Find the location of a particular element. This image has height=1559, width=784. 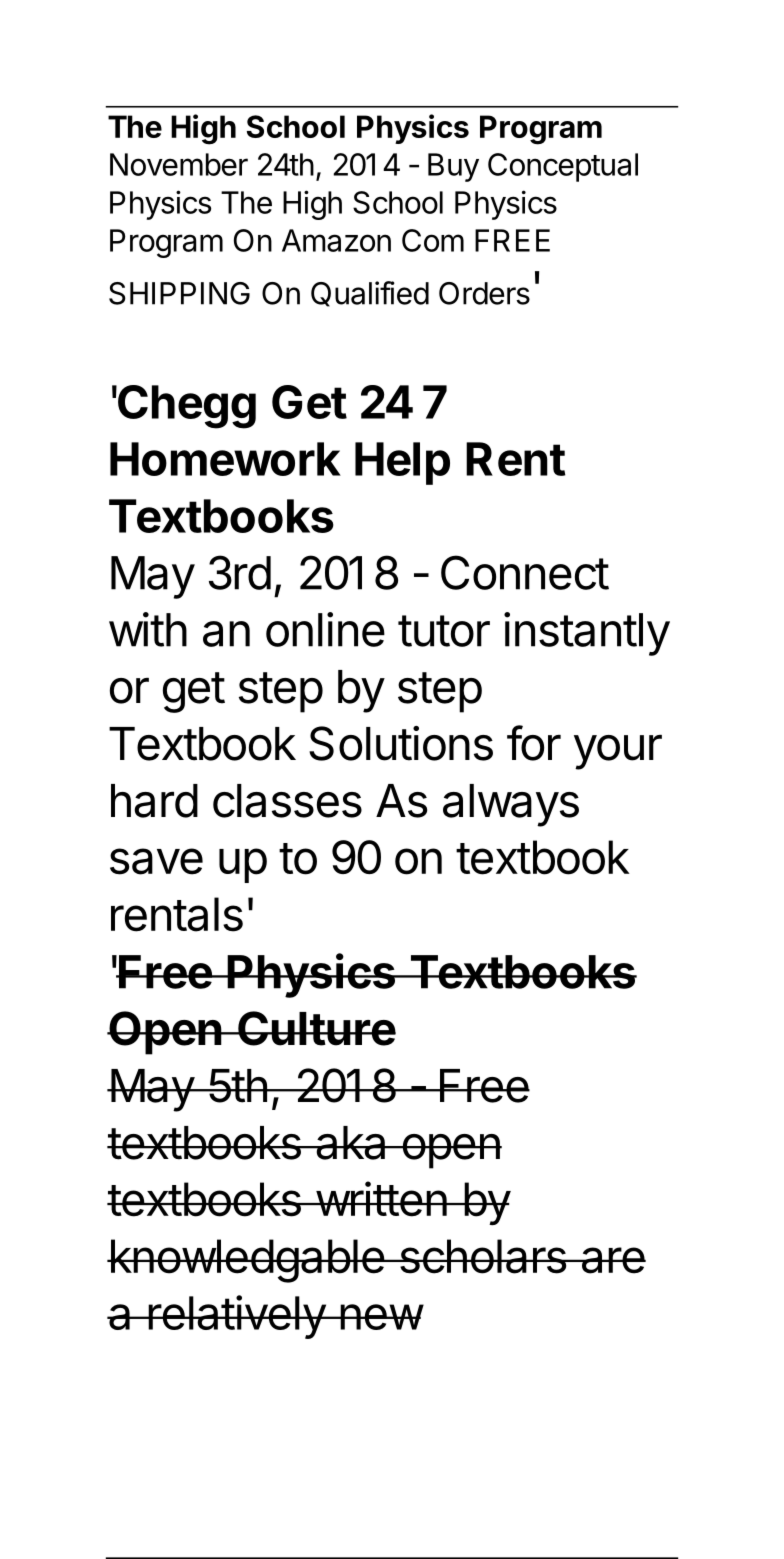

Conceptual is located at coordinates (563, 167).
